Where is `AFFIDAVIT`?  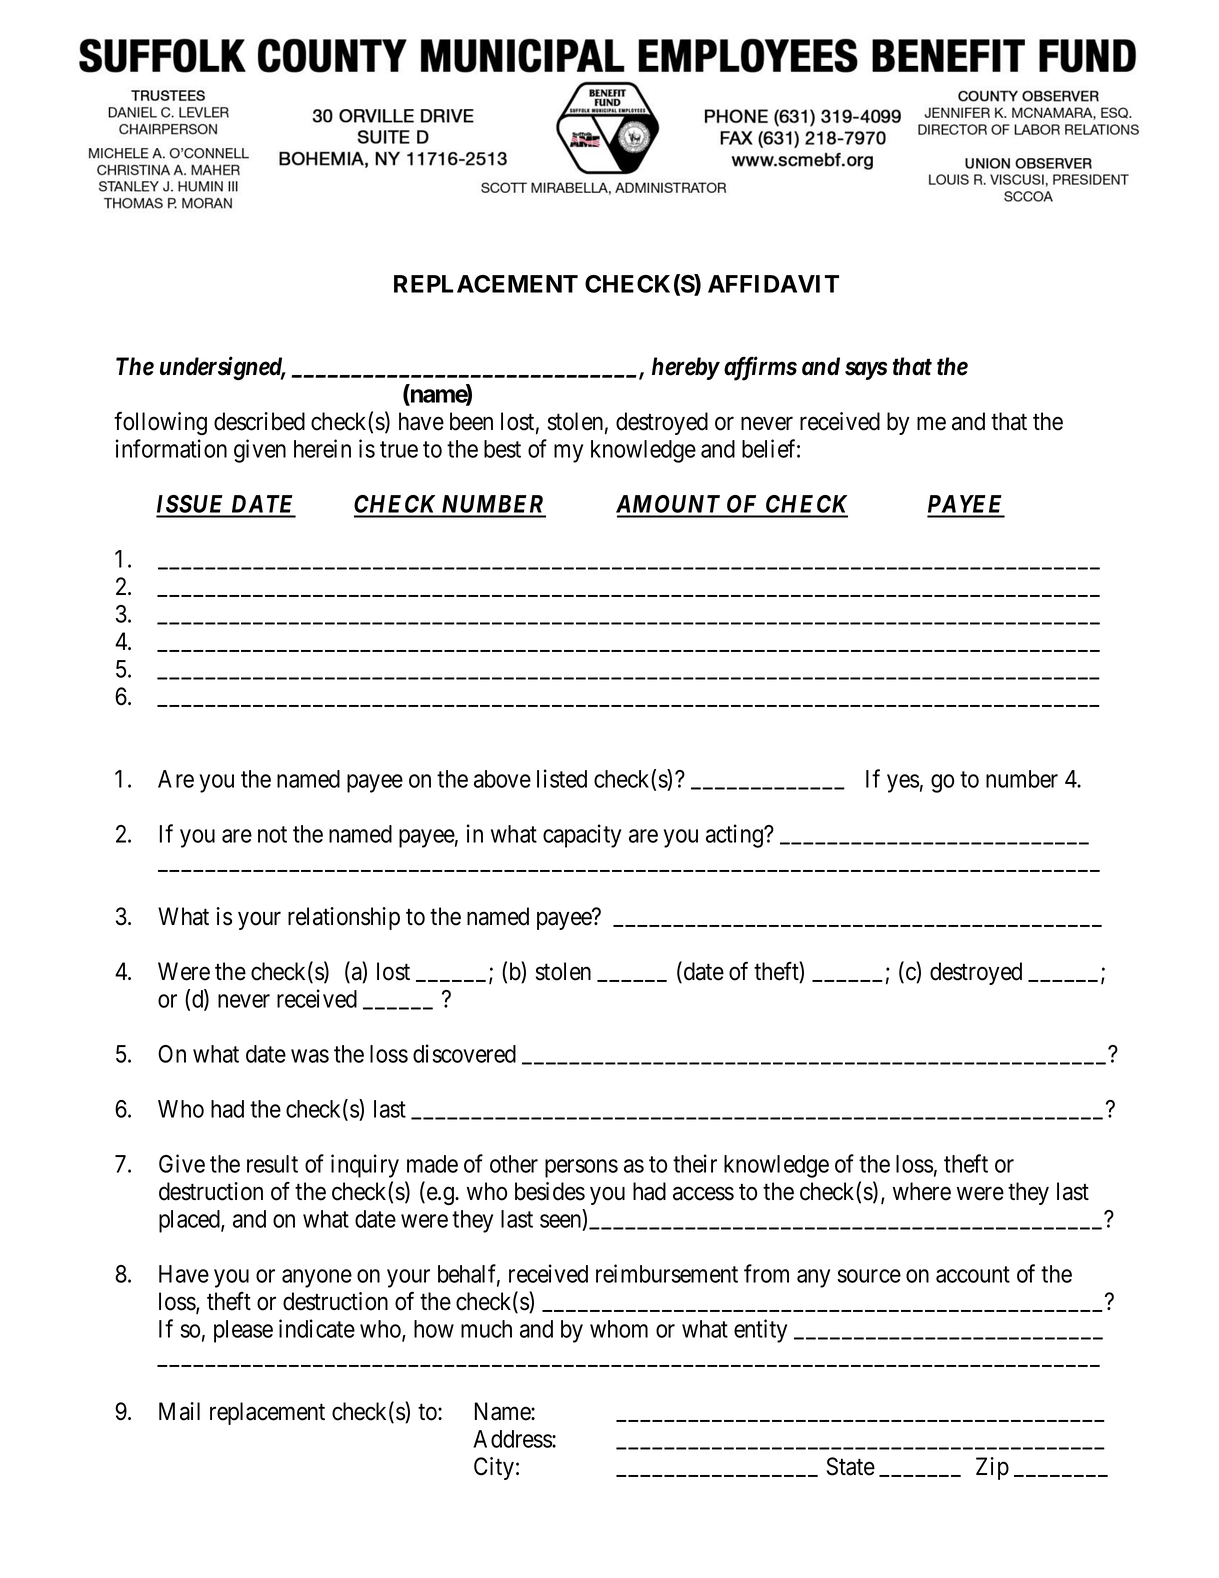
AFFIDAVIT is located at coordinates (773, 284).
